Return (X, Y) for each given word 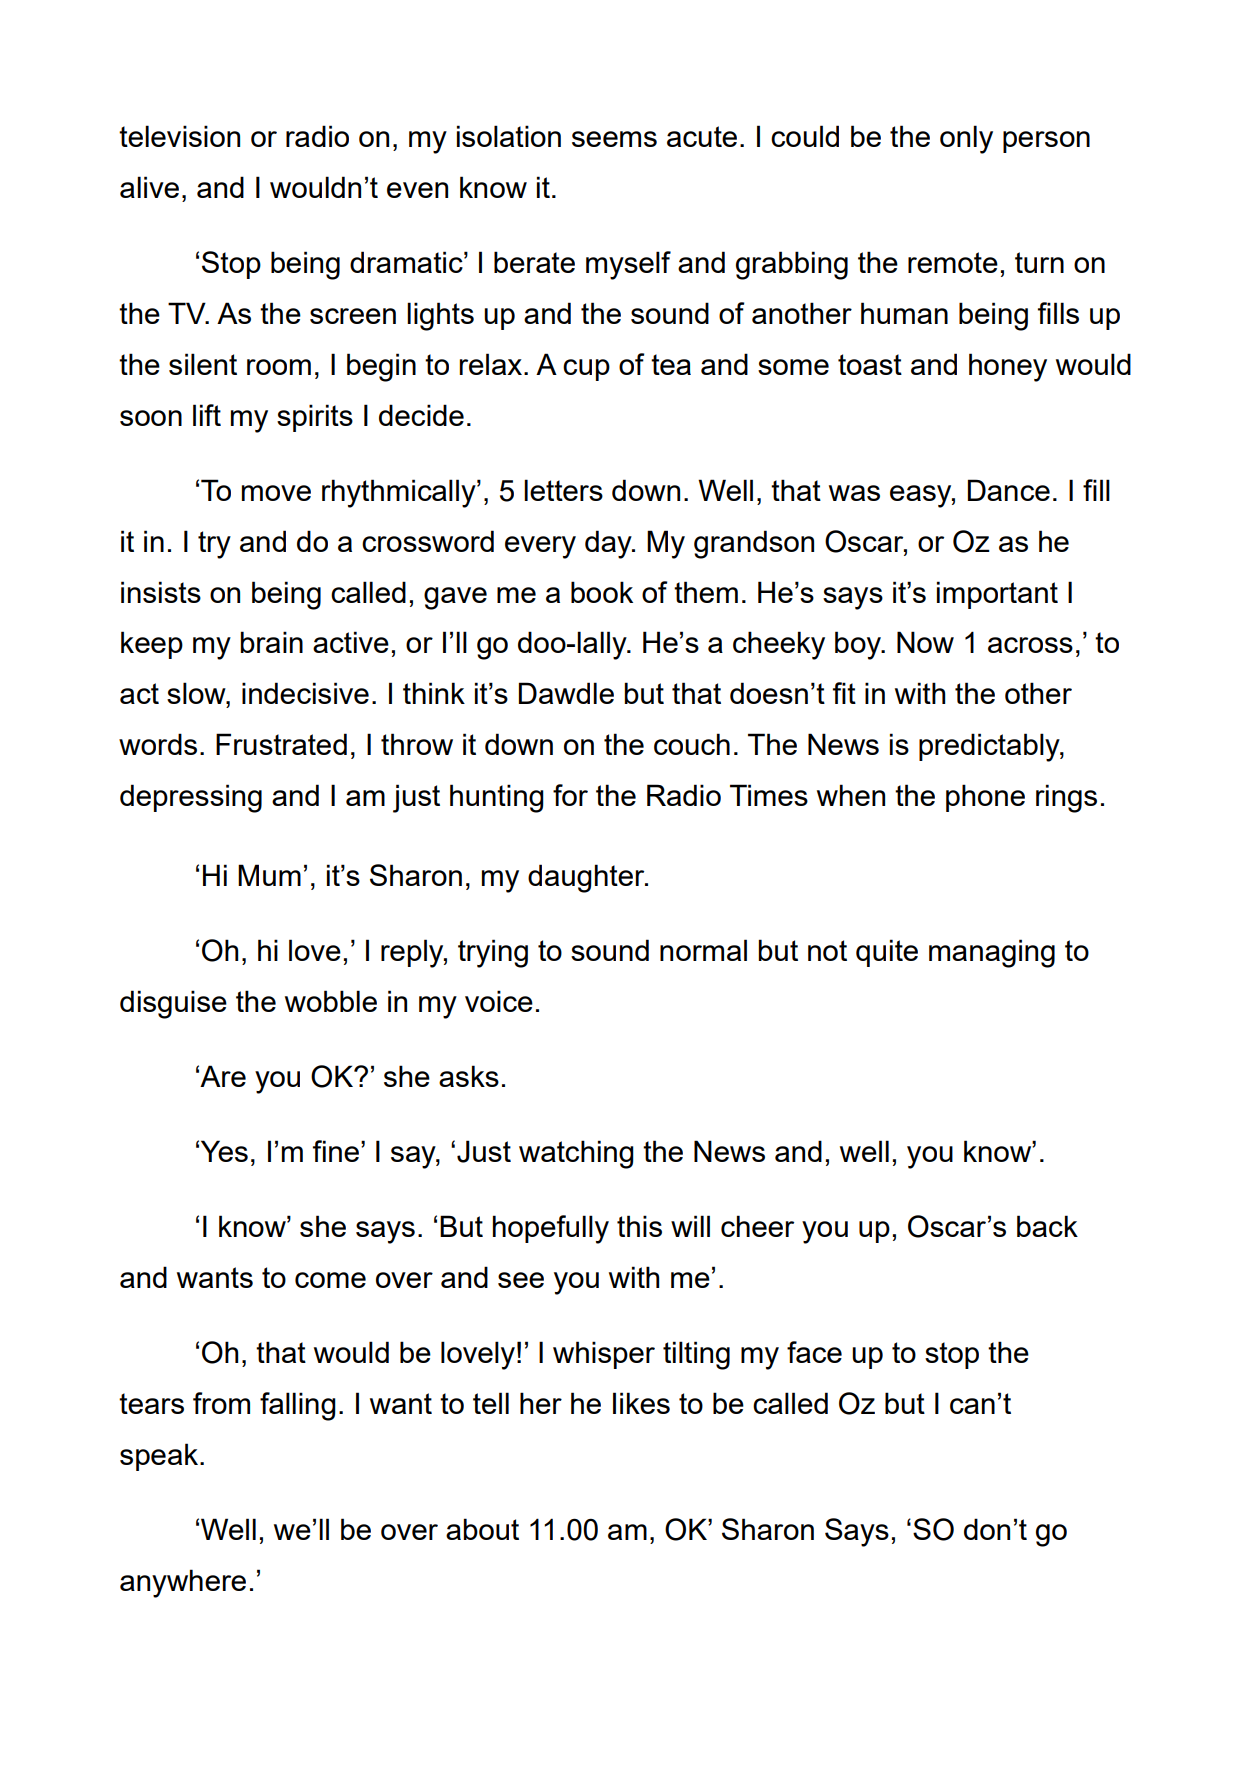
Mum (269, 875)
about (482, 1529)
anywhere (183, 1583)
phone (985, 798)
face (814, 1352)
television (179, 136)
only (966, 139)
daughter (587, 878)
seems (614, 139)
